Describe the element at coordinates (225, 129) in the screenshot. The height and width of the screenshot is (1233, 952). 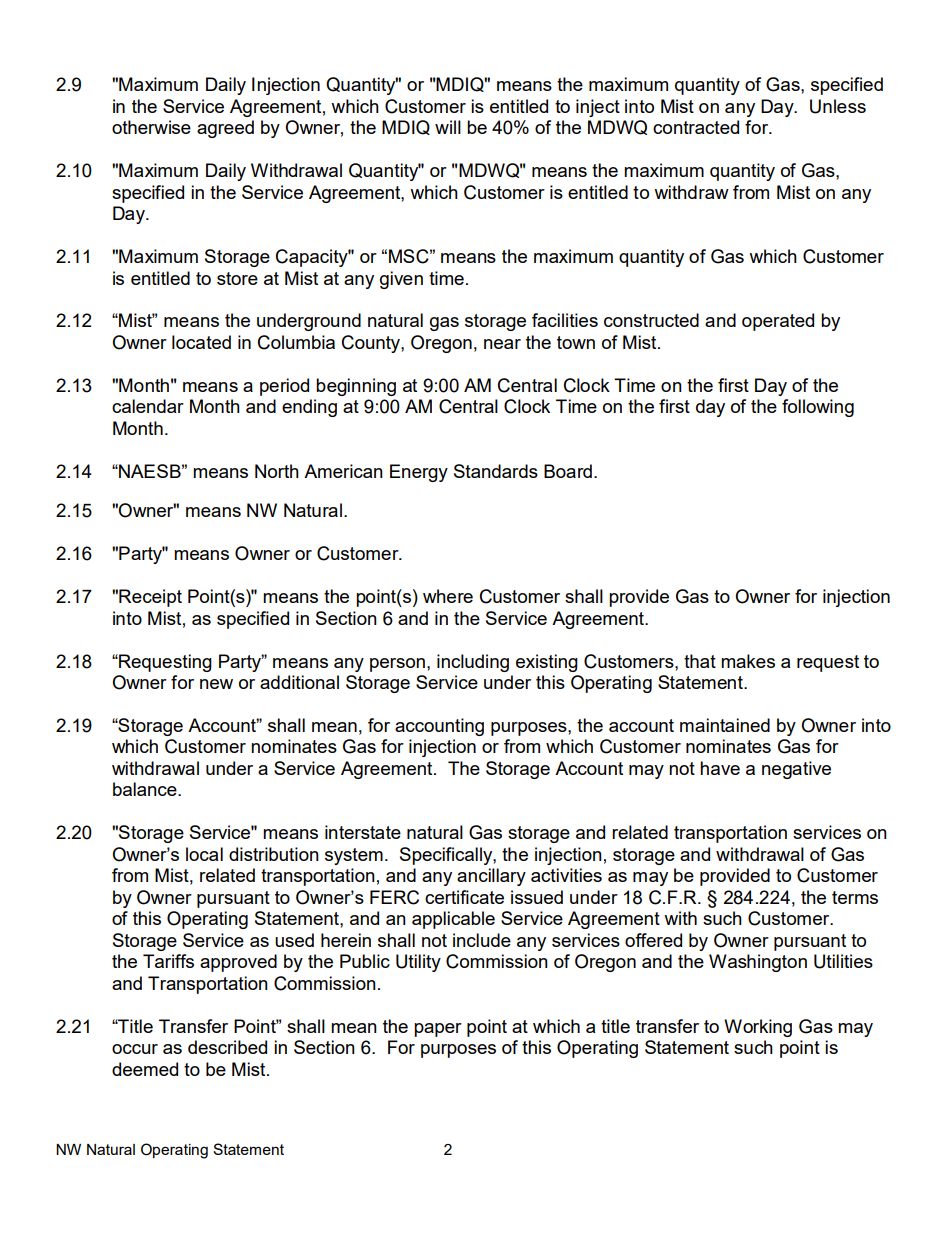
I see `agreed` at that location.
